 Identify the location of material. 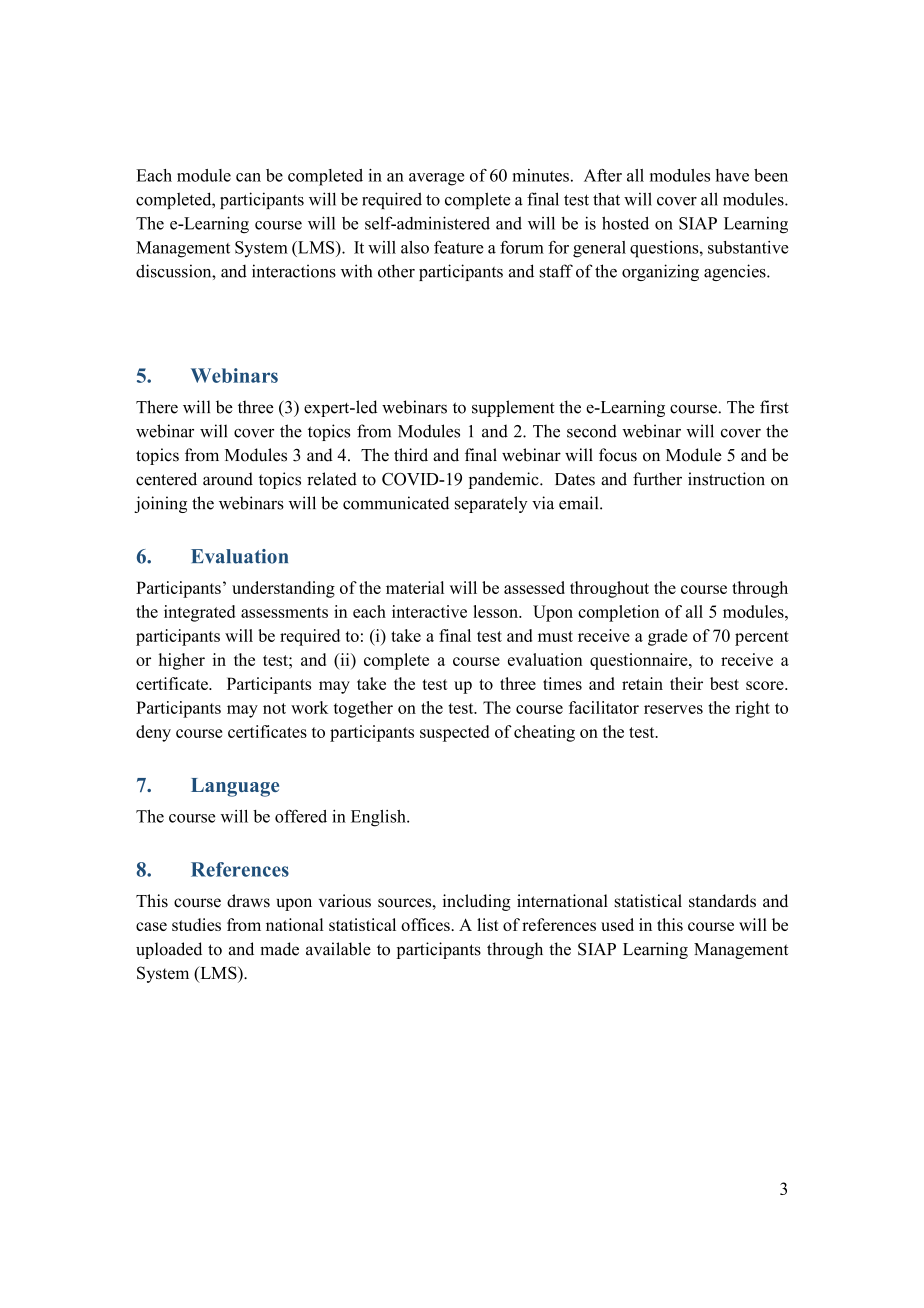
(415, 587).
